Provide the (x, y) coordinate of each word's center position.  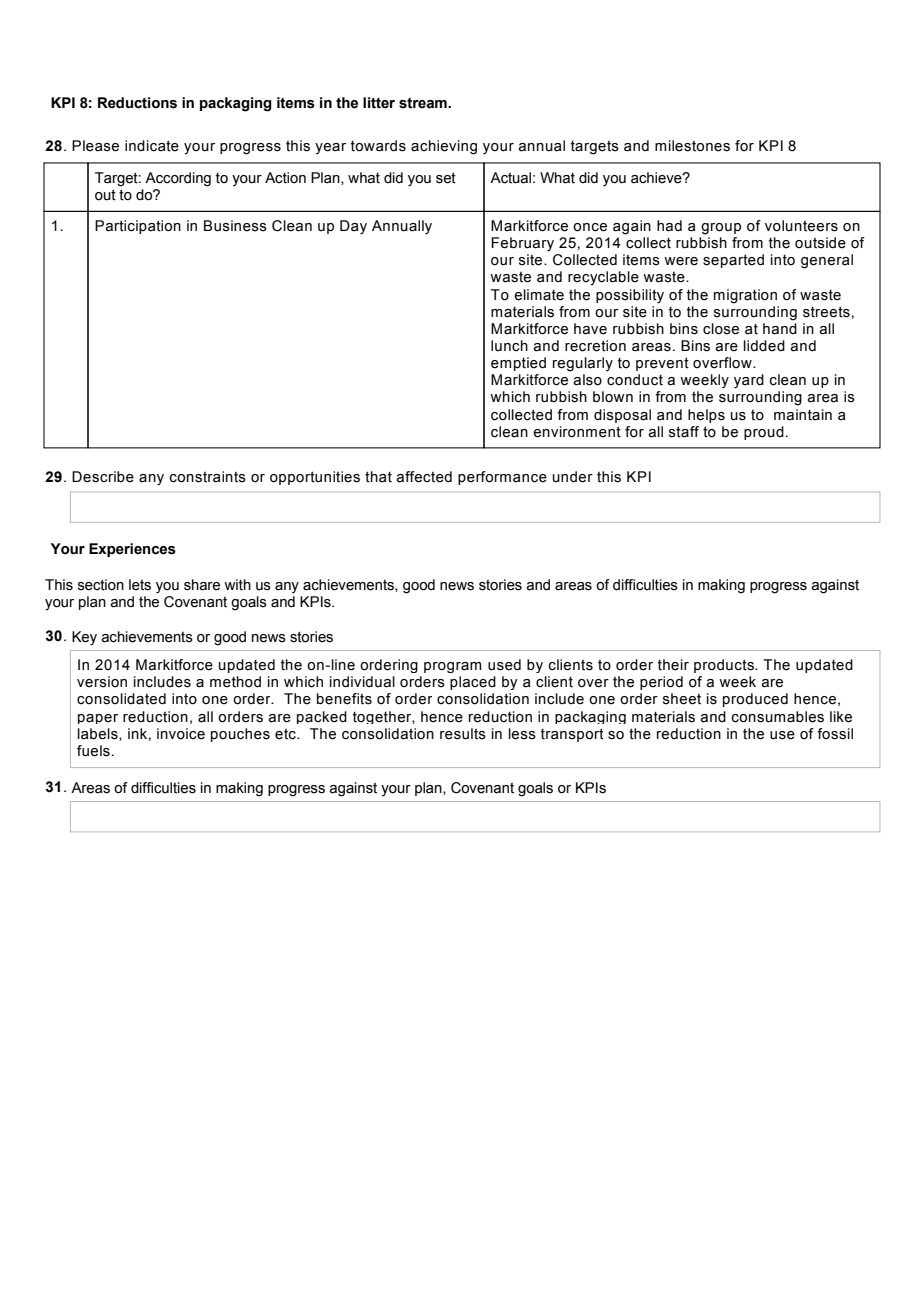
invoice (181, 734)
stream (424, 103)
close (721, 329)
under (573, 477)
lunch (509, 346)
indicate (152, 146)
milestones (692, 146)
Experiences (132, 550)
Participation (138, 227)
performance (502, 478)
